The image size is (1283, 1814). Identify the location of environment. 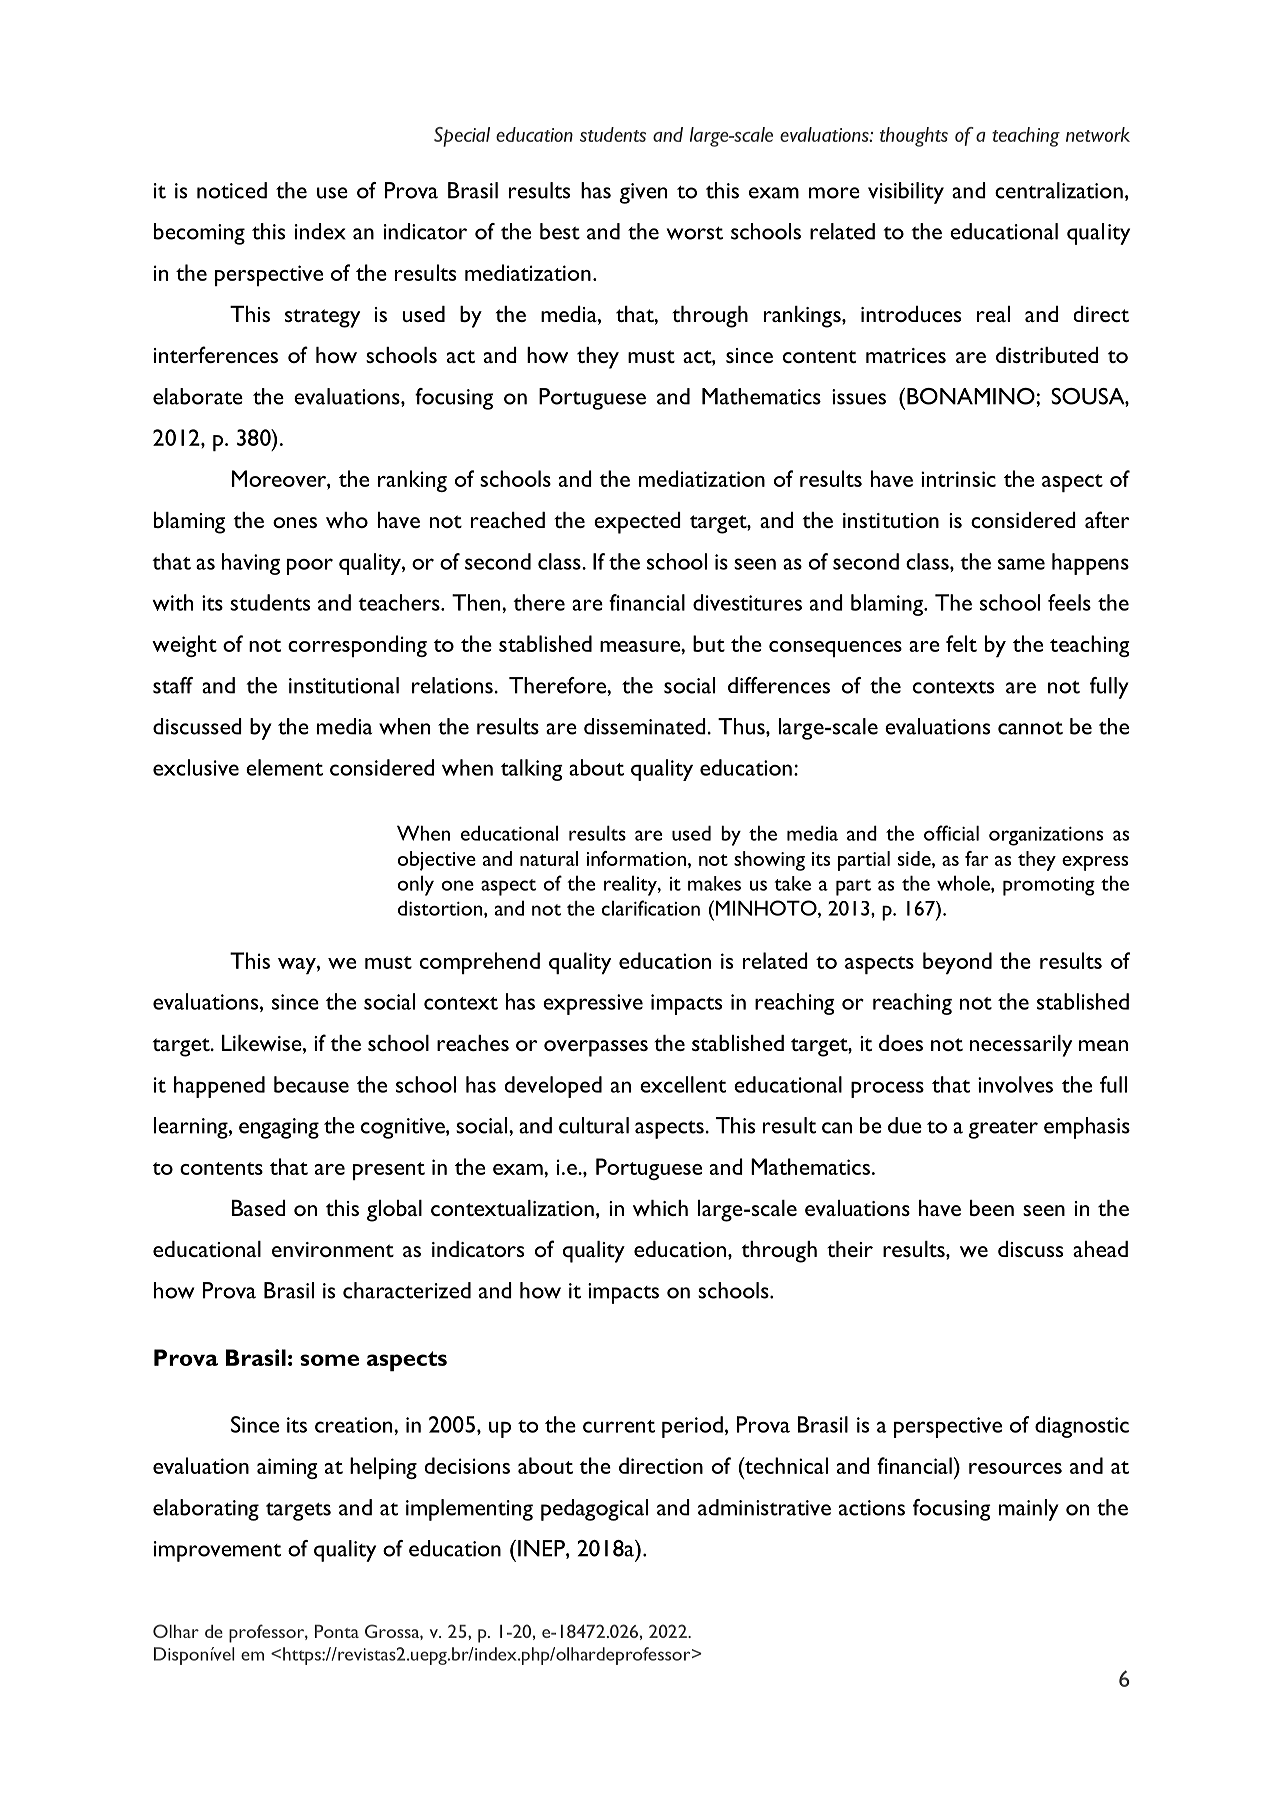
(333, 1249).
